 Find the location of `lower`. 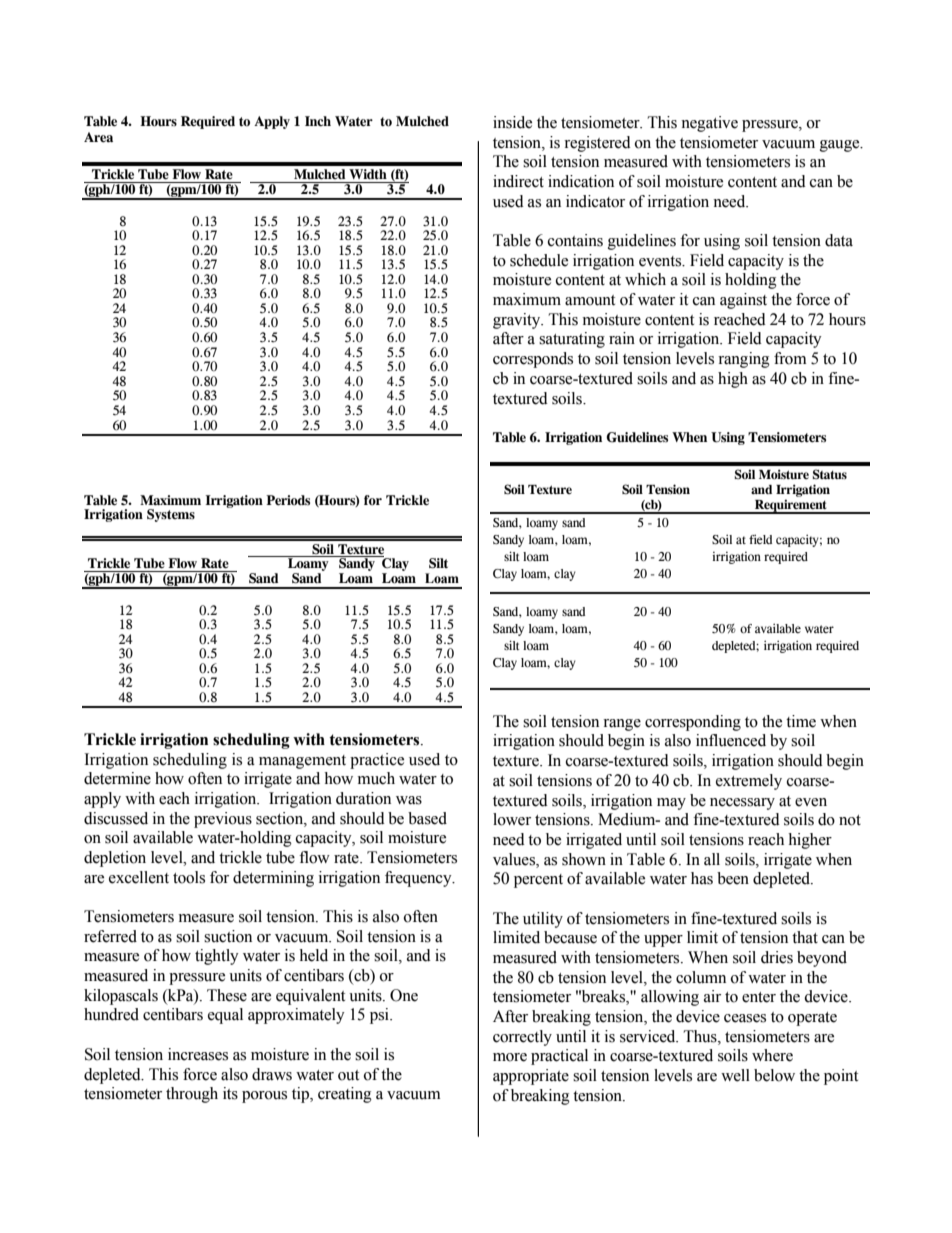

lower is located at coordinates (512, 819).
